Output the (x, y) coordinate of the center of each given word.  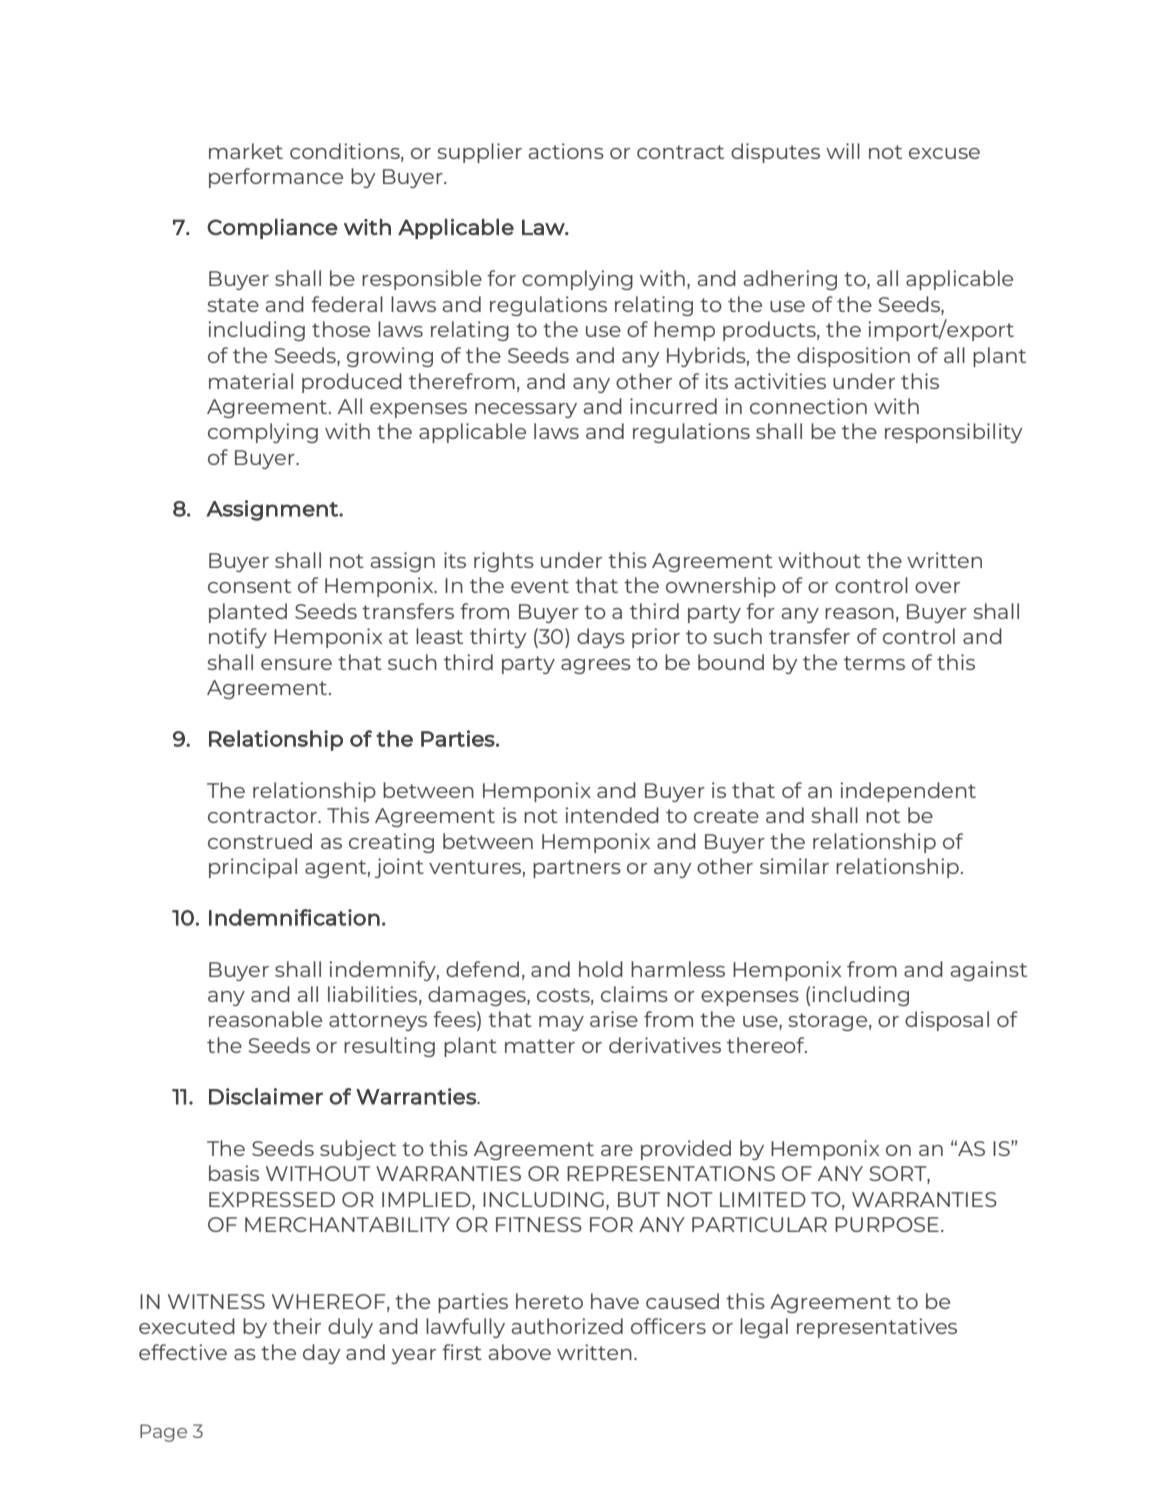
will (843, 151)
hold (601, 969)
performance (276, 178)
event (540, 586)
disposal (947, 1021)
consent (249, 586)
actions (566, 151)
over (937, 587)
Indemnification (294, 917)
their (297, 1326)
